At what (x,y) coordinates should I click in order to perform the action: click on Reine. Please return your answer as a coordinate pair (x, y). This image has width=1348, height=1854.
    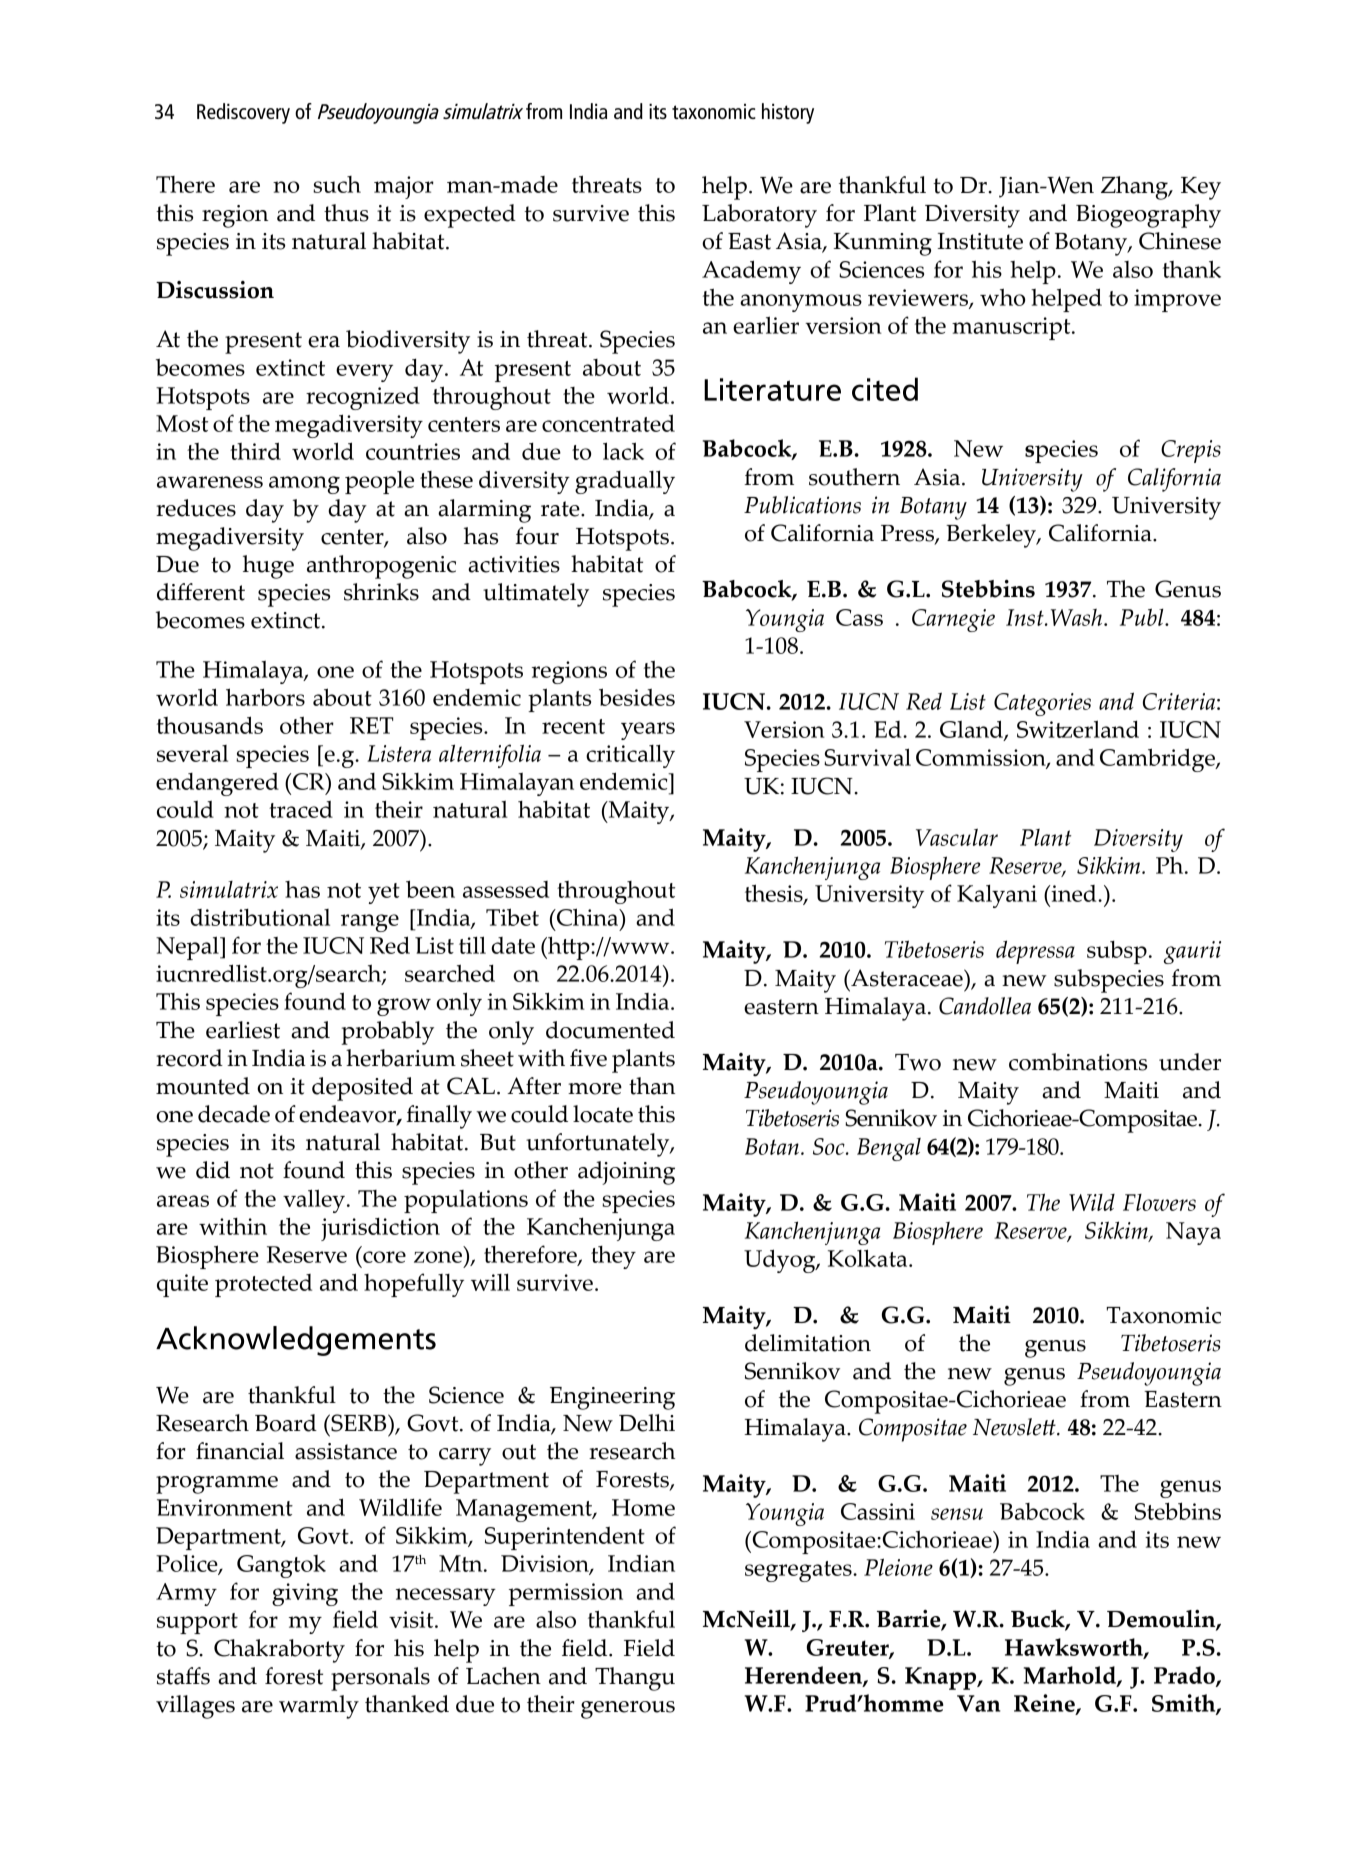
    Looking at the image, I should click on (1045, 1704).
